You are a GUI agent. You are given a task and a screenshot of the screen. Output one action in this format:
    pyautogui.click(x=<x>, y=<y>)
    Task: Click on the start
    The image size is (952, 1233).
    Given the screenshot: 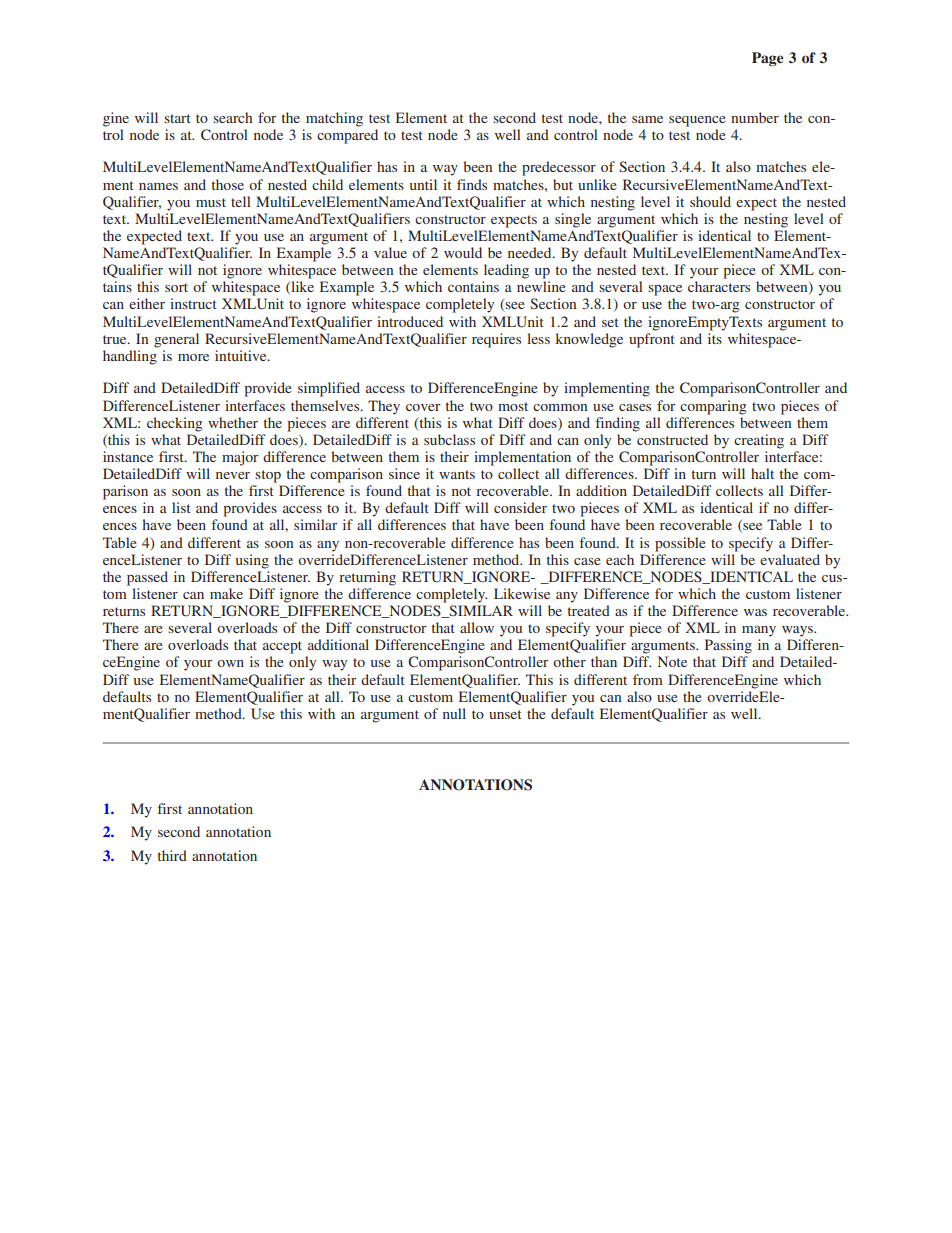 What is the action you would take?
    pyautogui.click(x=177, y=118)
